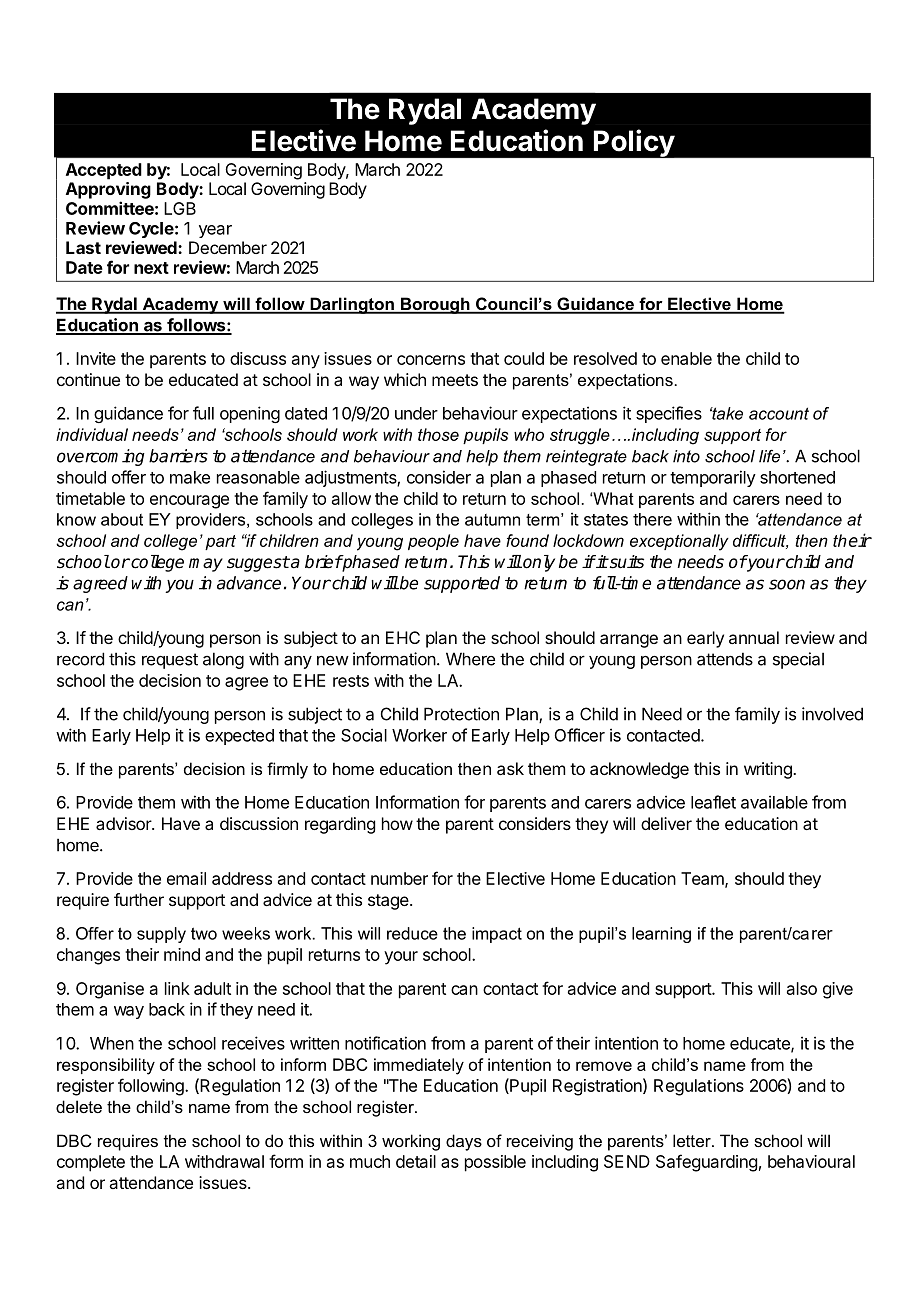  I want to click on Where, so click(470, 659).
